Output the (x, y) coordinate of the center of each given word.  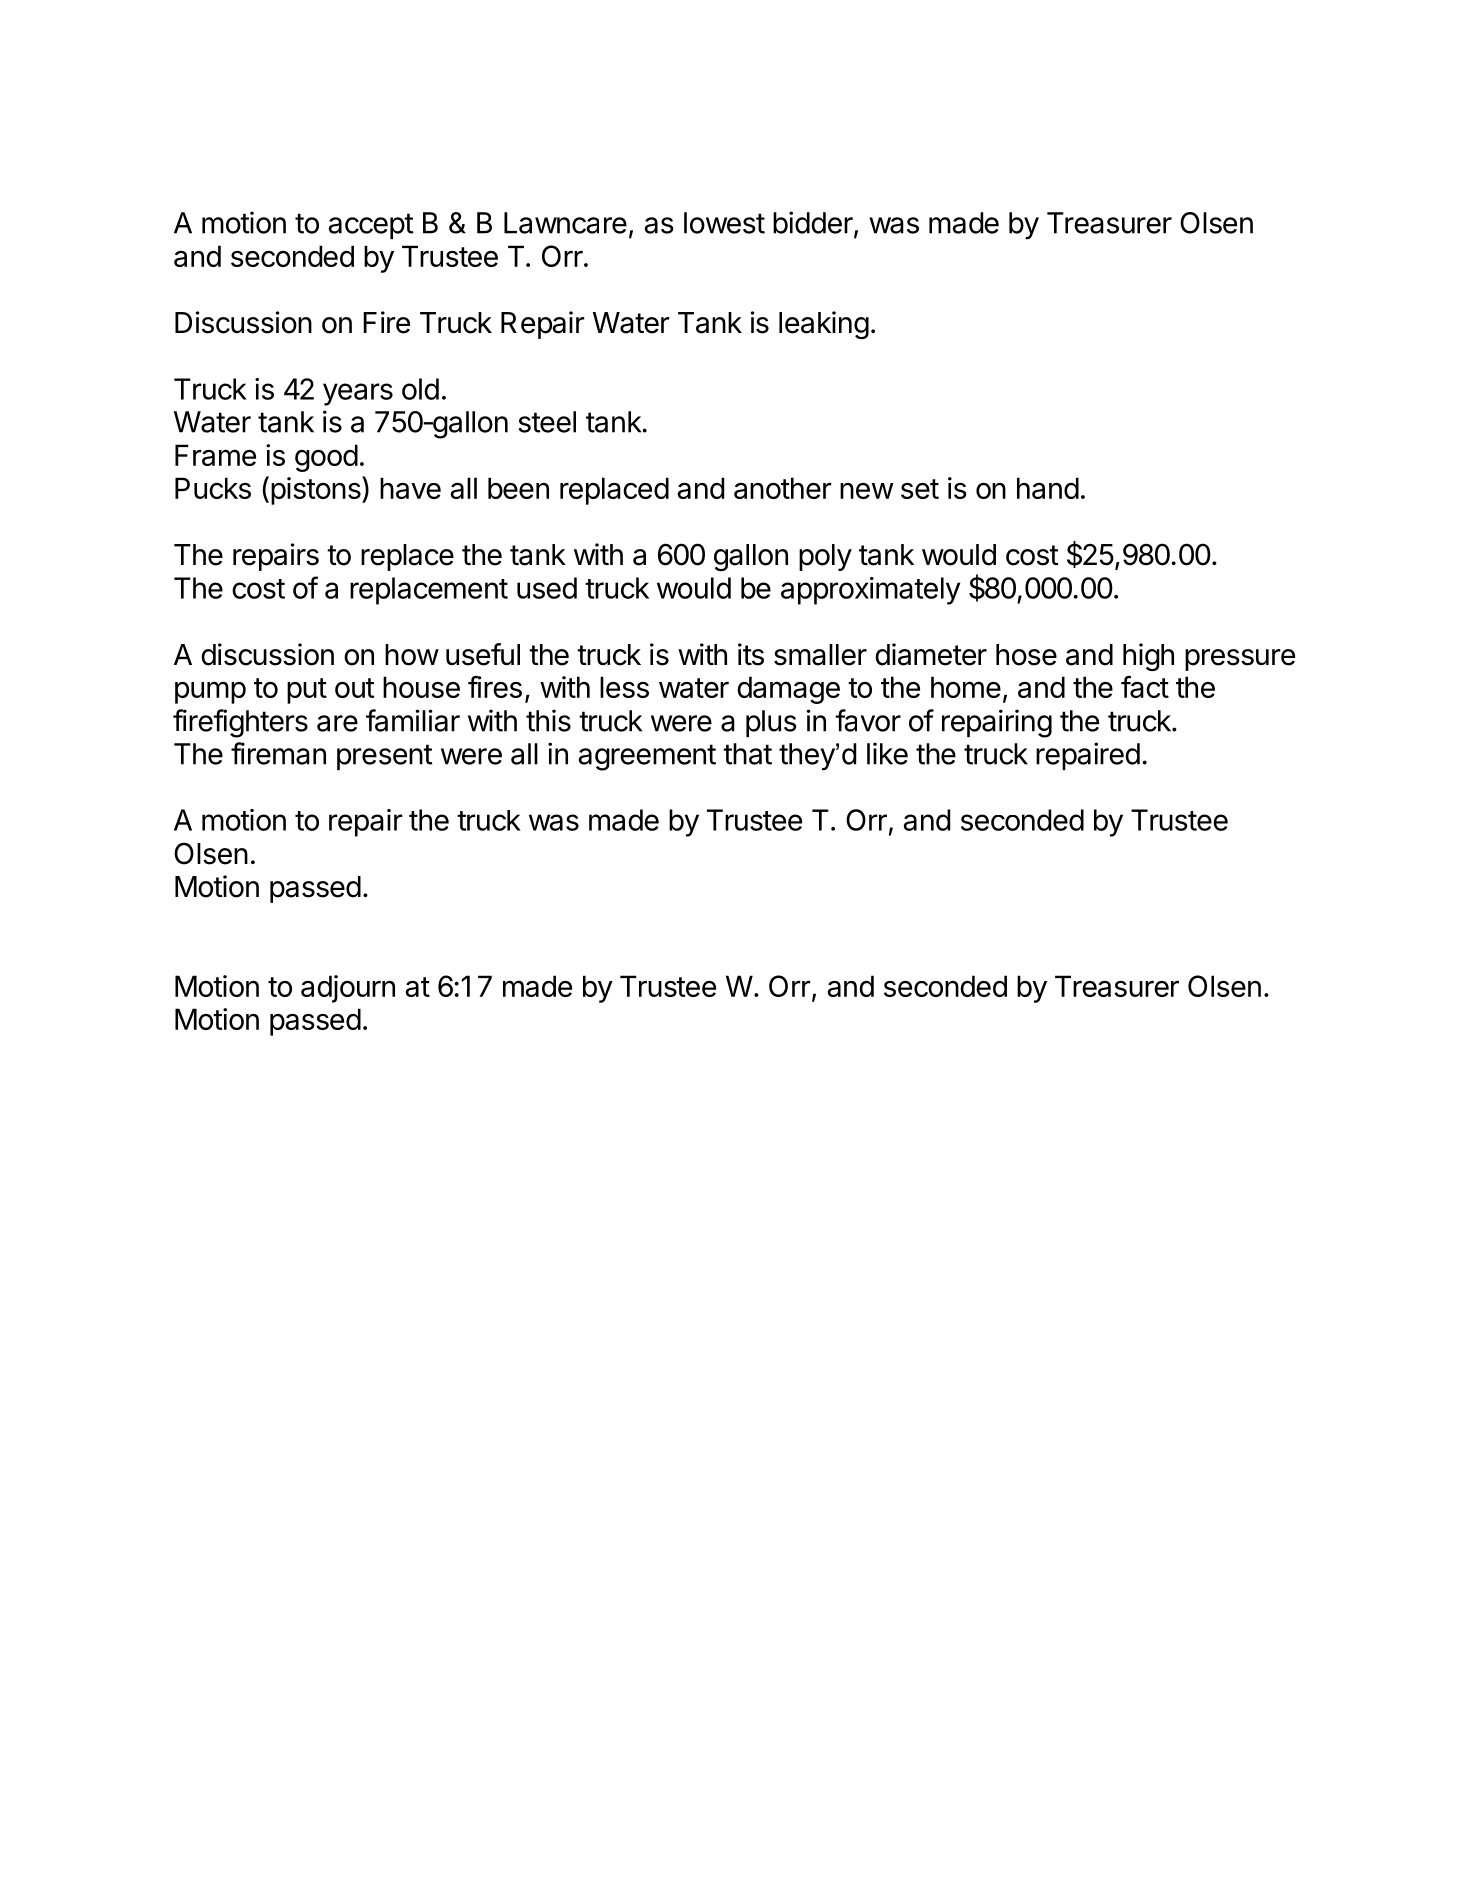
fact (1145, 687)
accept (371, 226)
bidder (814, 223)
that (747, 754)
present (385, 757)
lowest (724, 223)
